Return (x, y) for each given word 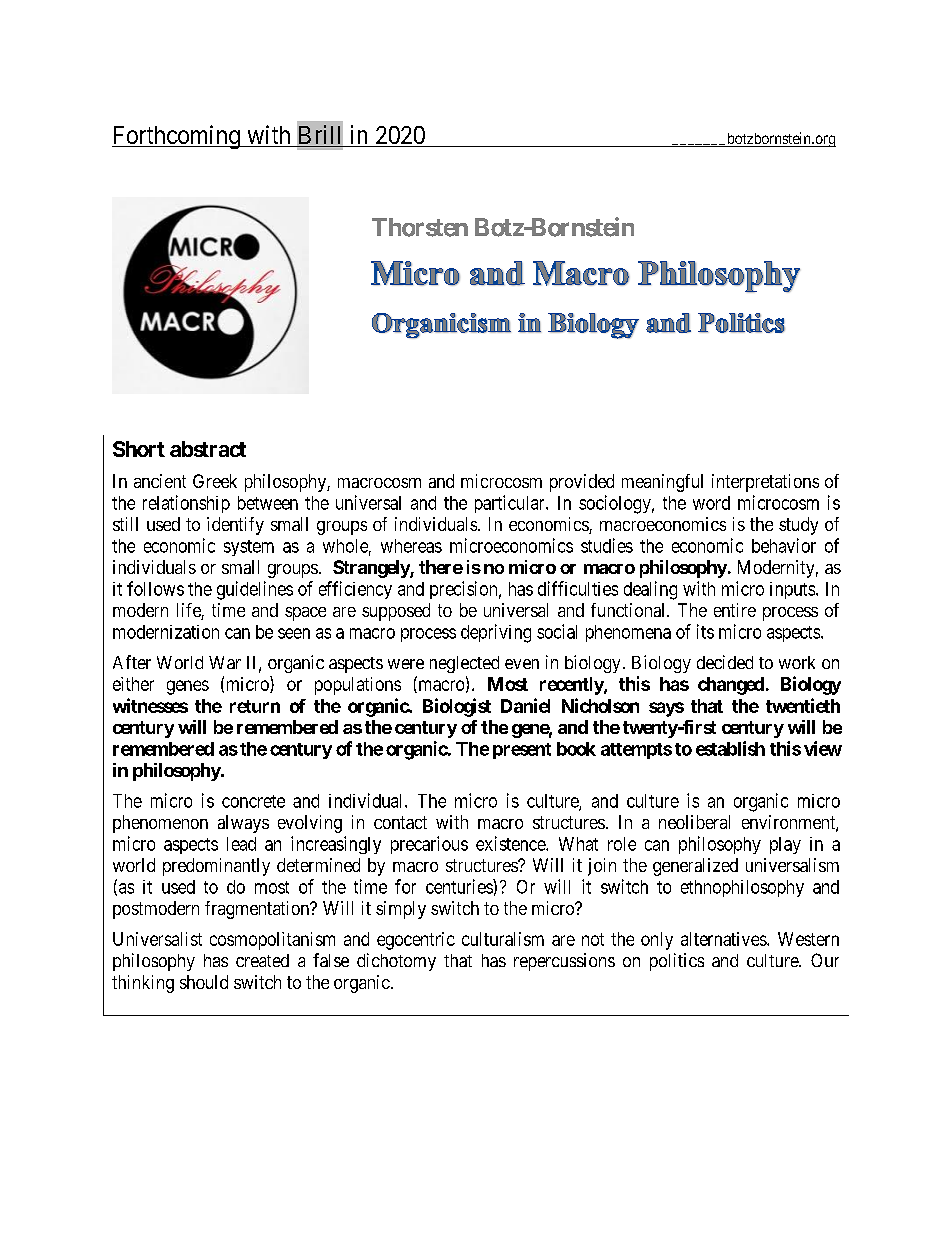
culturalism (503, 939)
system (249, 548)
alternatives (724, 939)
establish (730, 748)
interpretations (765, 483)
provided (582, 483)
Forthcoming (177, 137)
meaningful (662, 483)
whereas (411, 546)
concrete (253, 801)
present (522, 751)
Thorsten (420, 227)
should (204, 982)
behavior (784, 545)
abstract (208, 449)
